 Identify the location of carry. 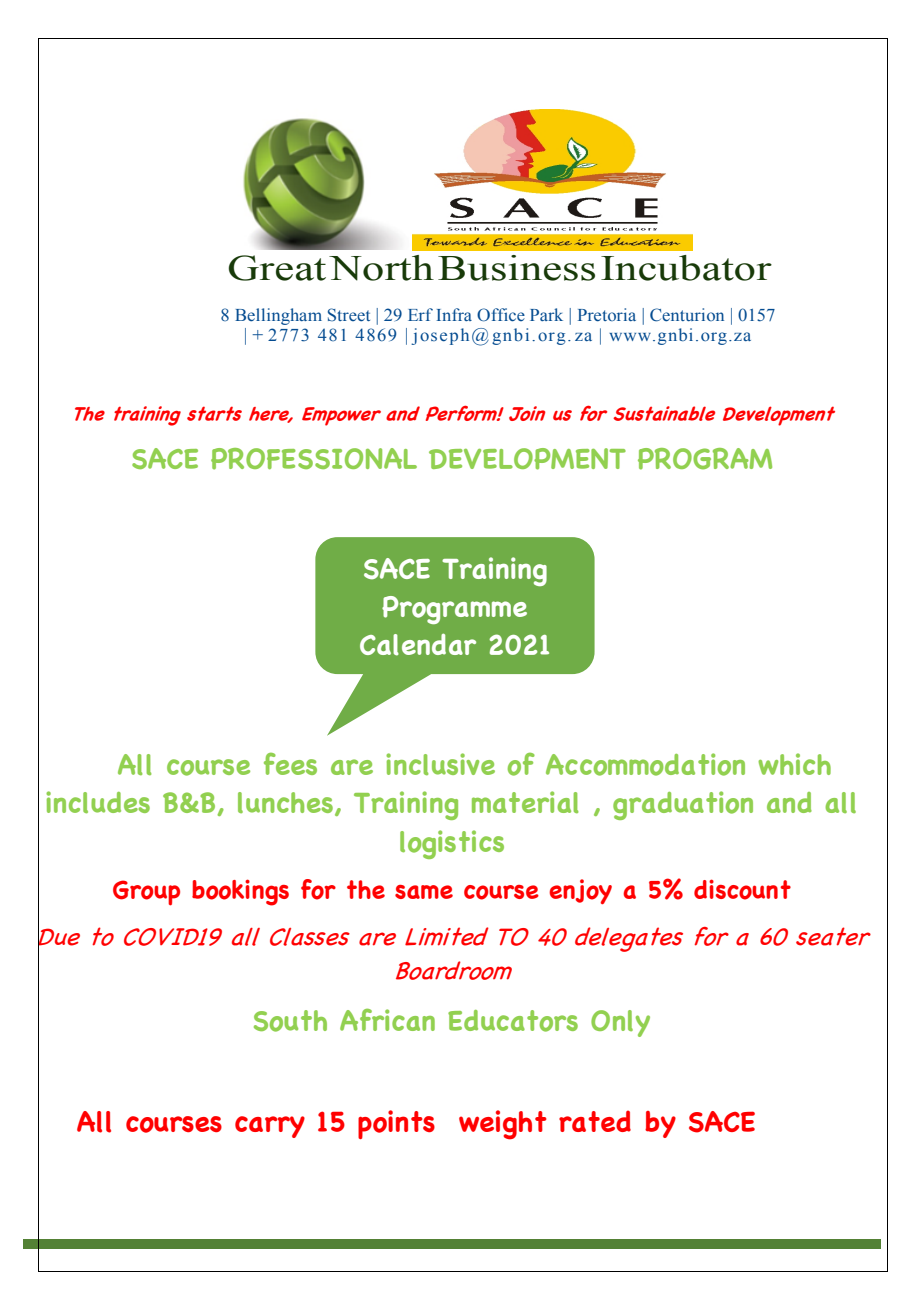
(270, 1127).
